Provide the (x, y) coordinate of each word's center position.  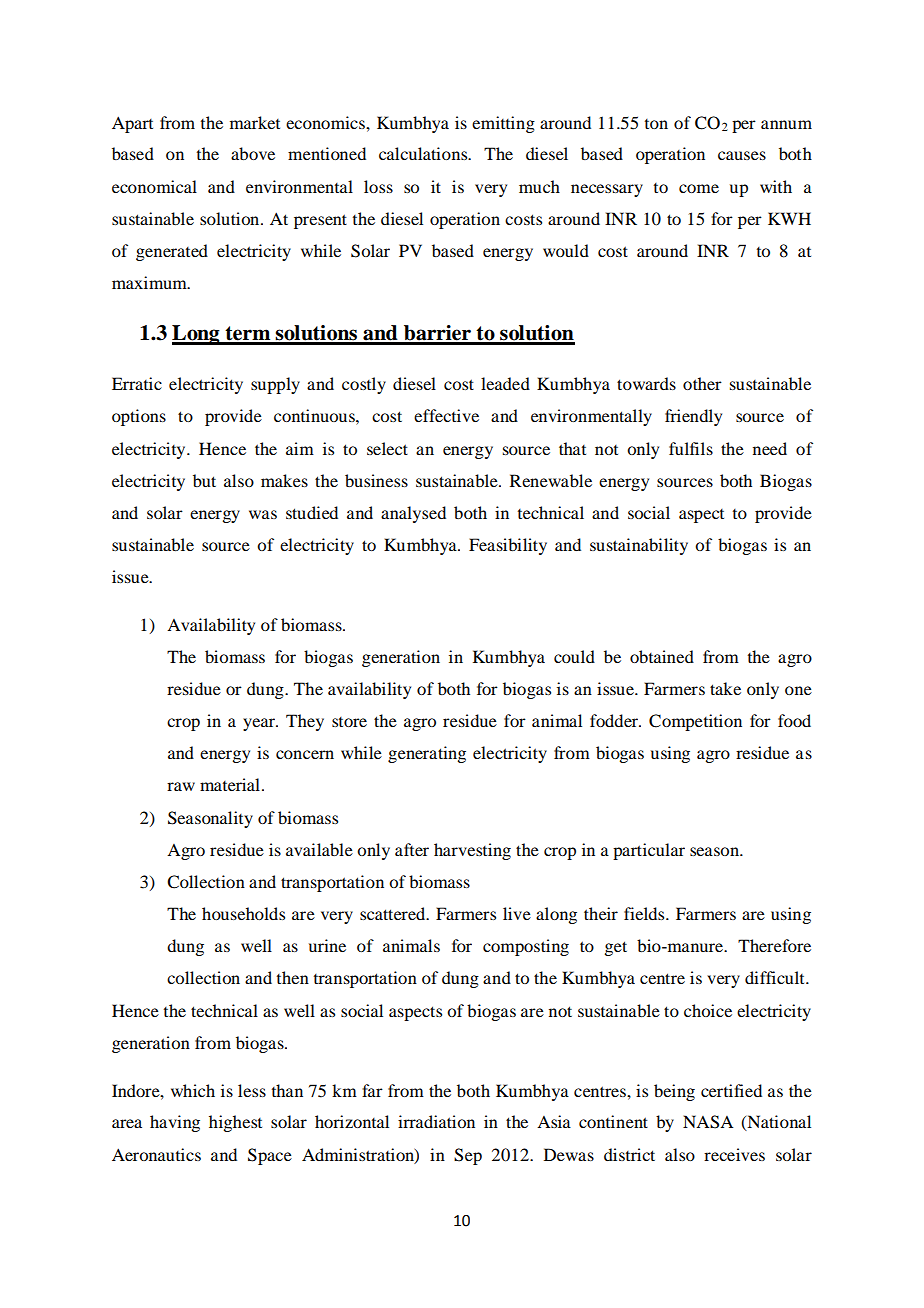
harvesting (472, 851)
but (204, 480)
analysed (413, 514)
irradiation (436, 1121)
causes (742, 155)
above (253, 153)
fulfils (691, 448)
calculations (424, 153)
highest (235, 1123)
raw (181, 786)
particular (649, 851)
